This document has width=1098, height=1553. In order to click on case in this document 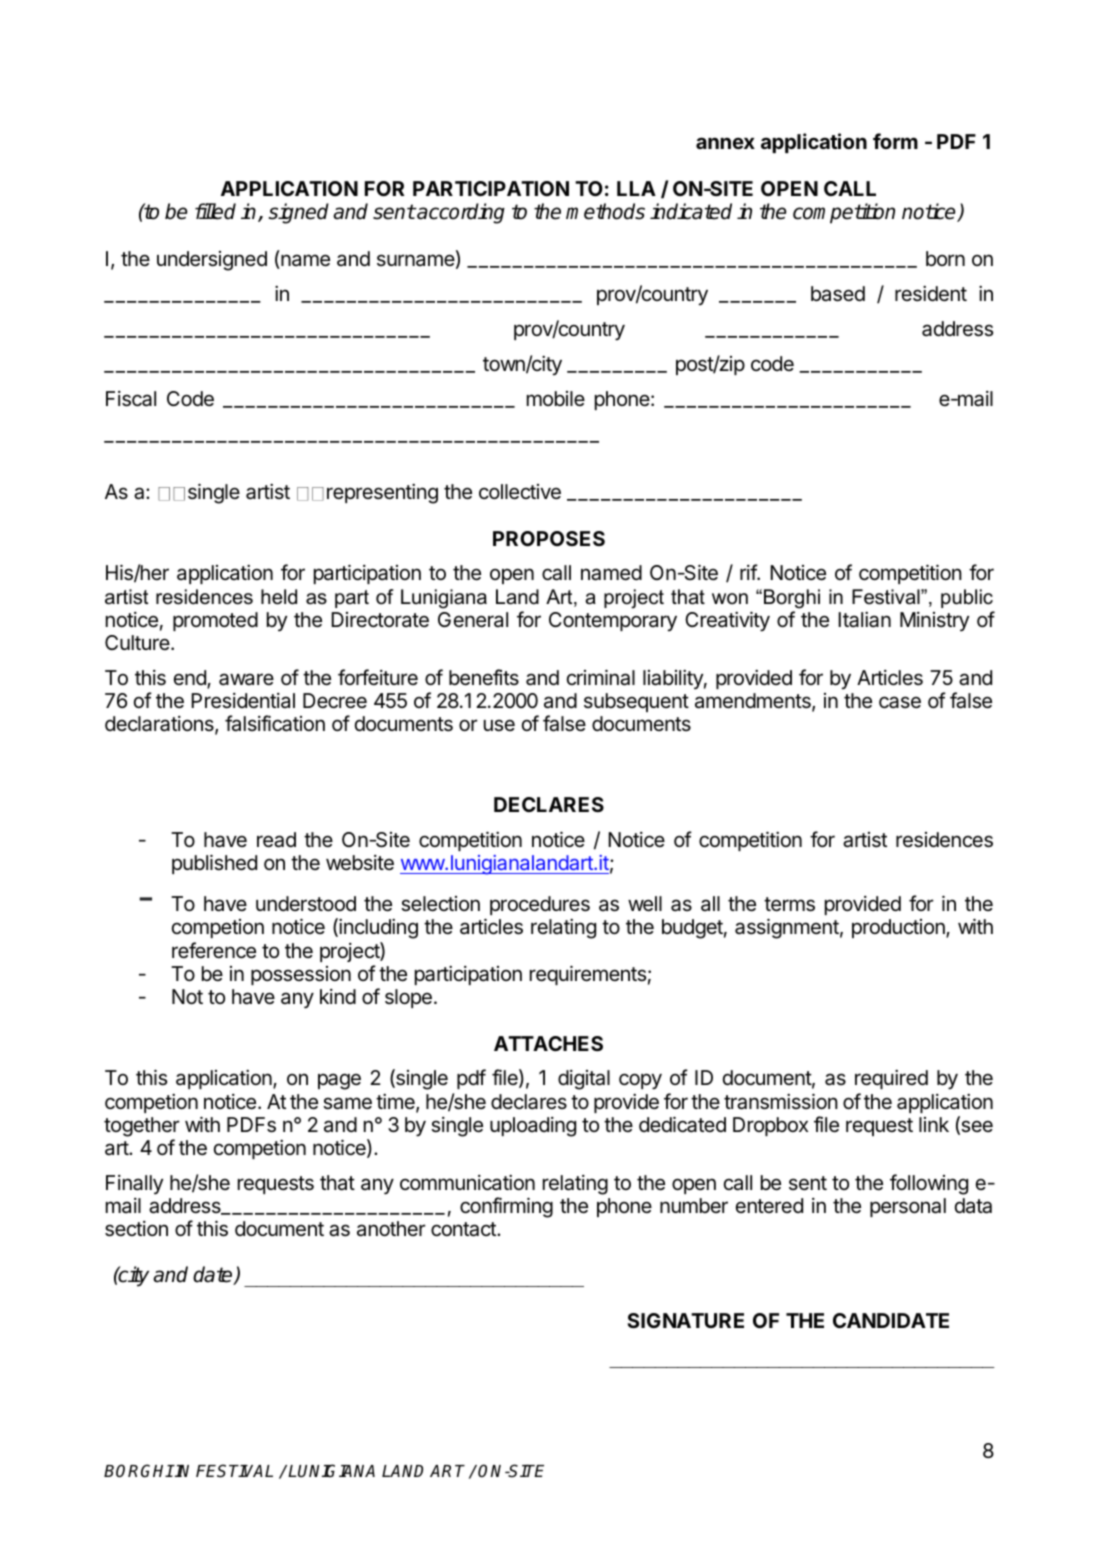, I will do `click(900, 702)`.
